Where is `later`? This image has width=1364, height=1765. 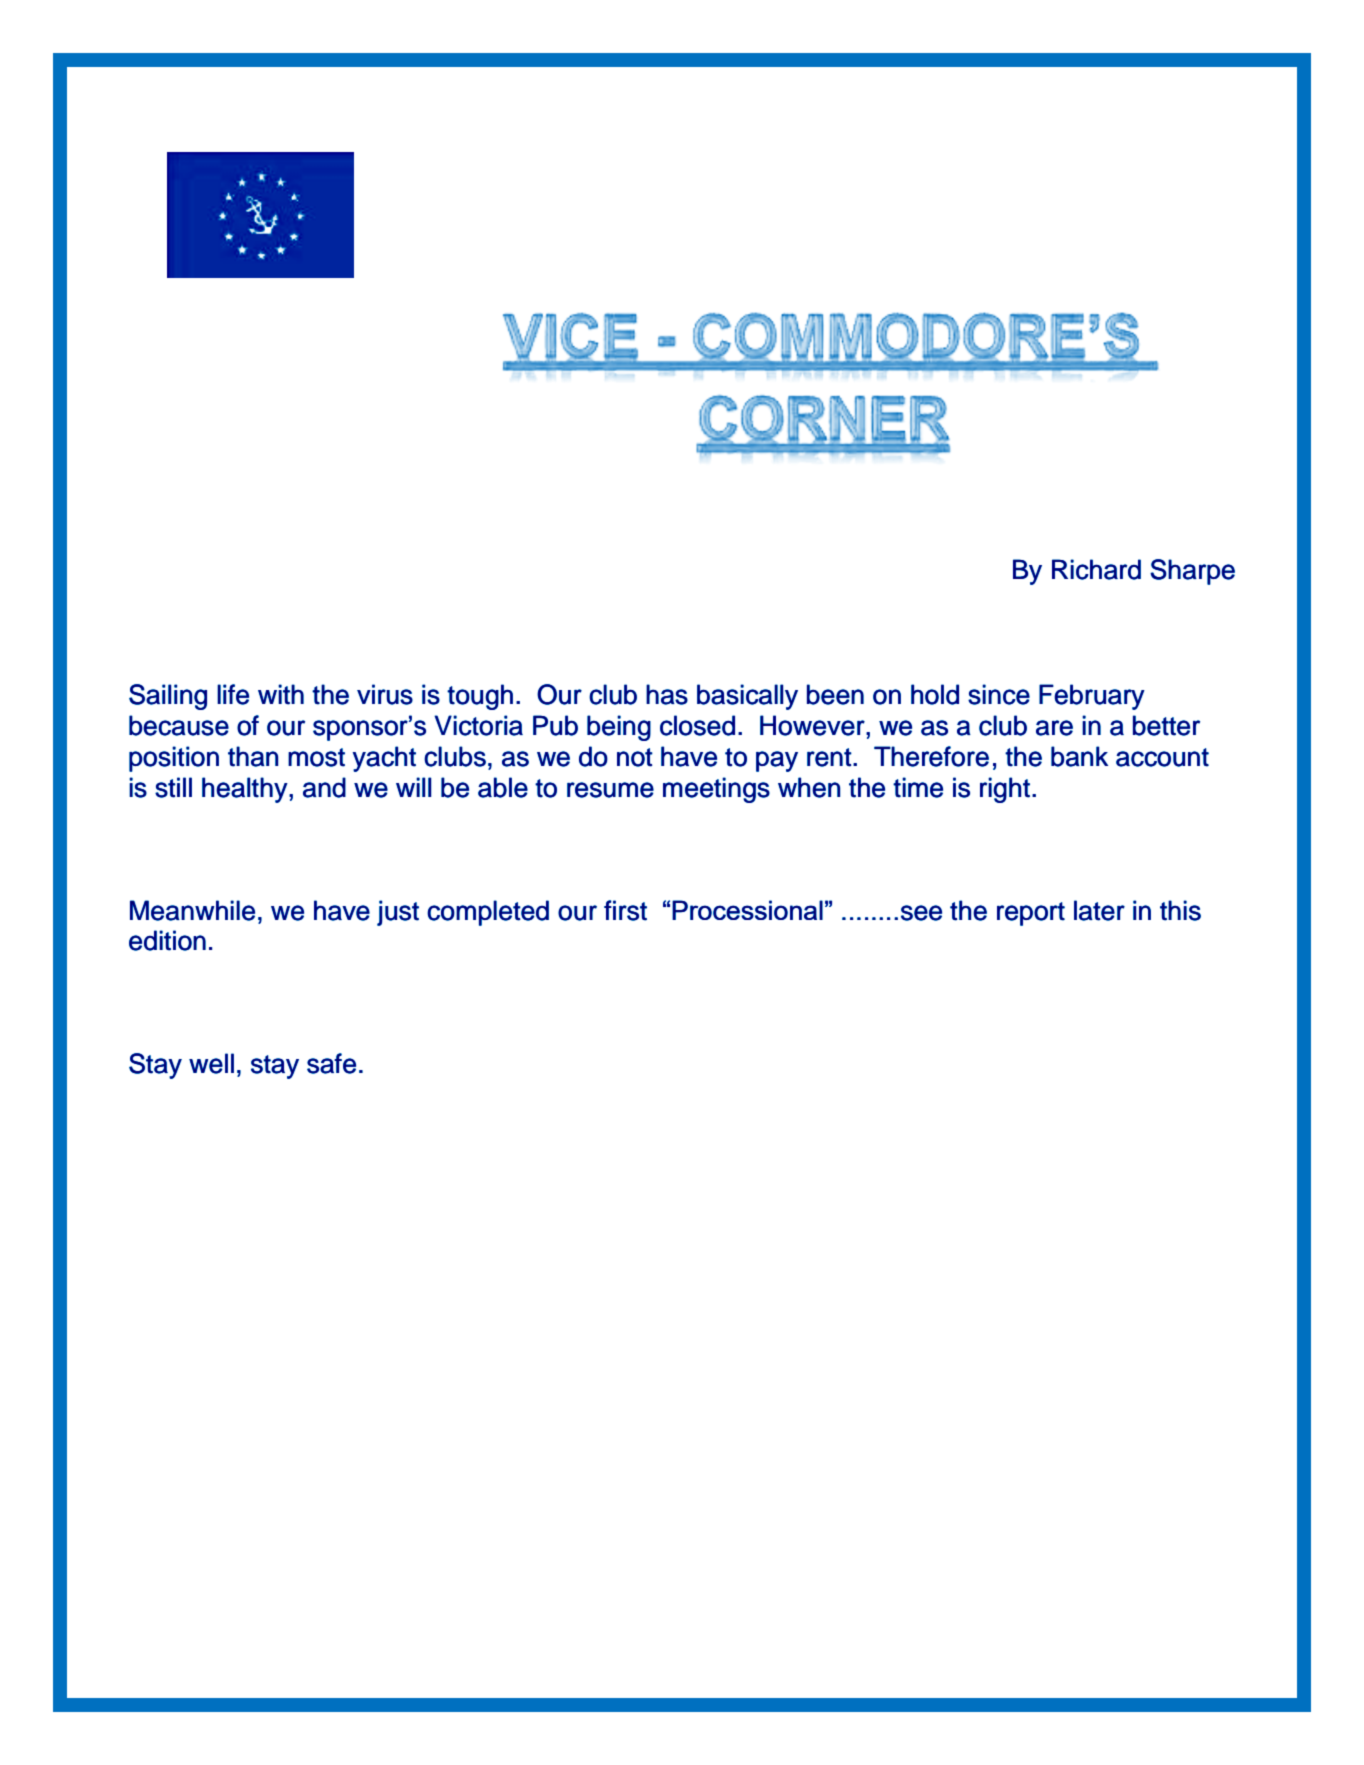
later is located at coordinates (1099, 910).
